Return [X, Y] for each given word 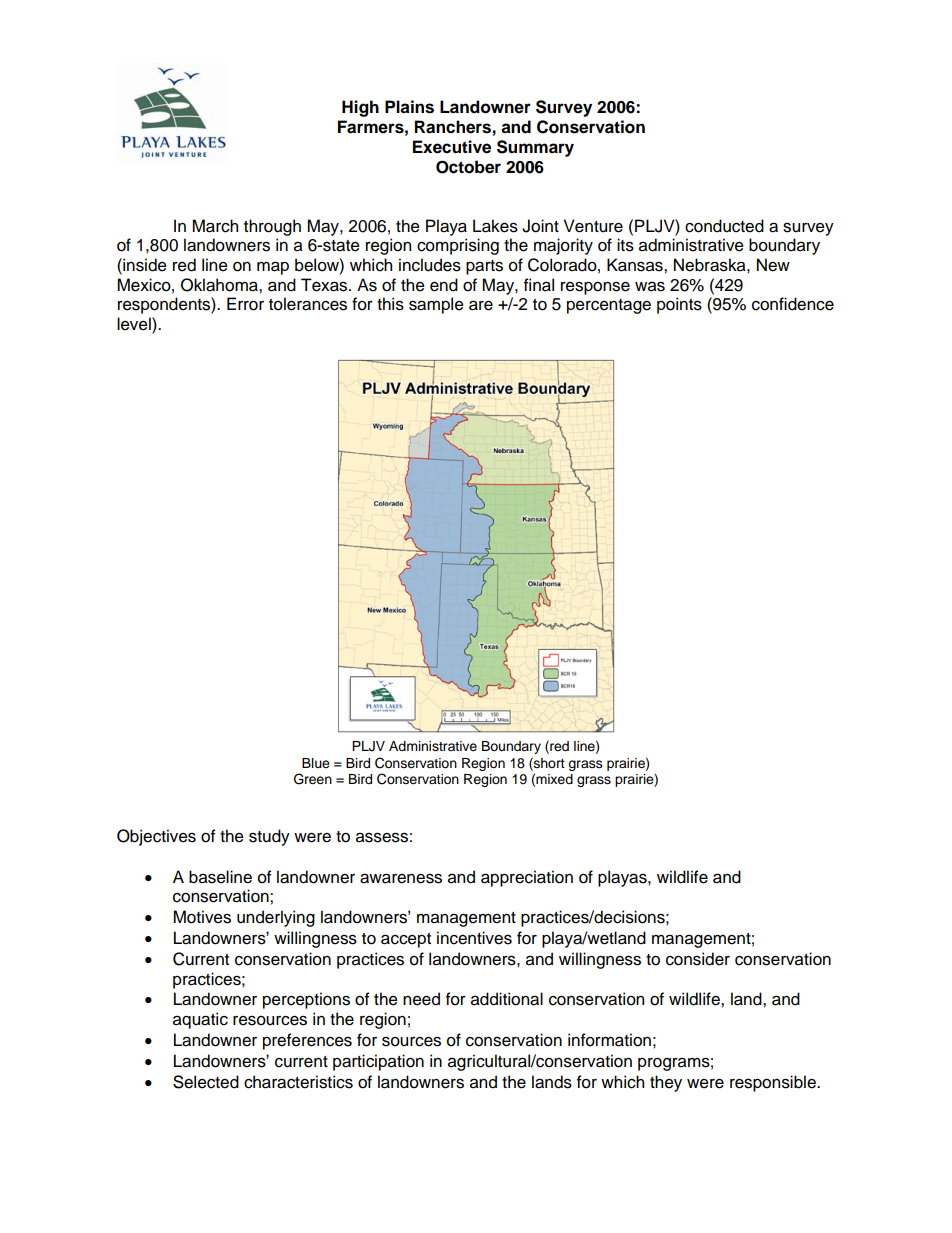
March [215, 226]
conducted [724, 226]
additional [507, 999]
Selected [206, 1082]
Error [245, 304]
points [679, 305]
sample [436, 305]
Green [313, 779]
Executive [452, 147]
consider [698, 959]
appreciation [527, 878]
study [269, 837]
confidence [793, 304]
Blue [316, 763]
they [666, 1083]
